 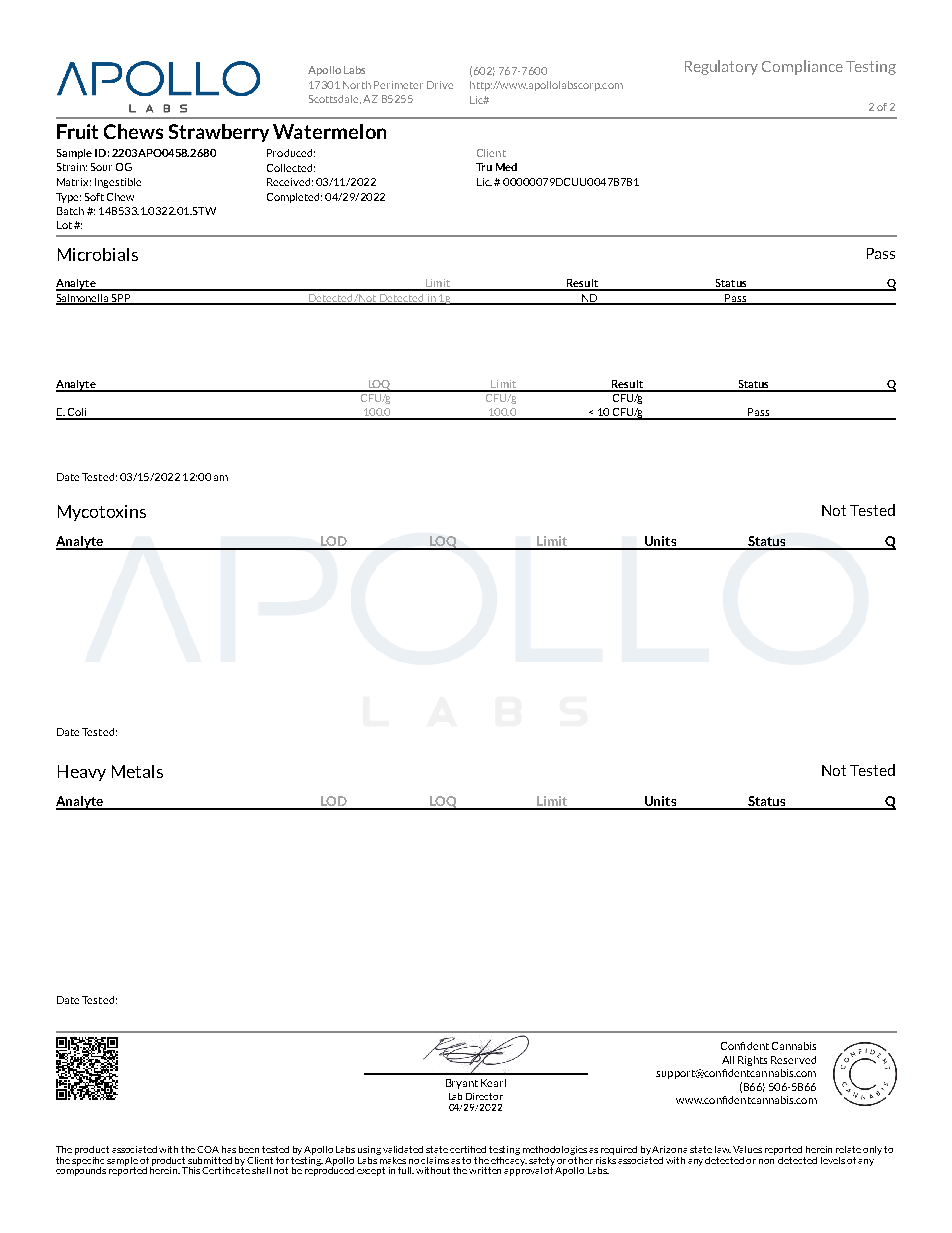 I want to click on Mycotoxins, so click(x=102, y=513).
